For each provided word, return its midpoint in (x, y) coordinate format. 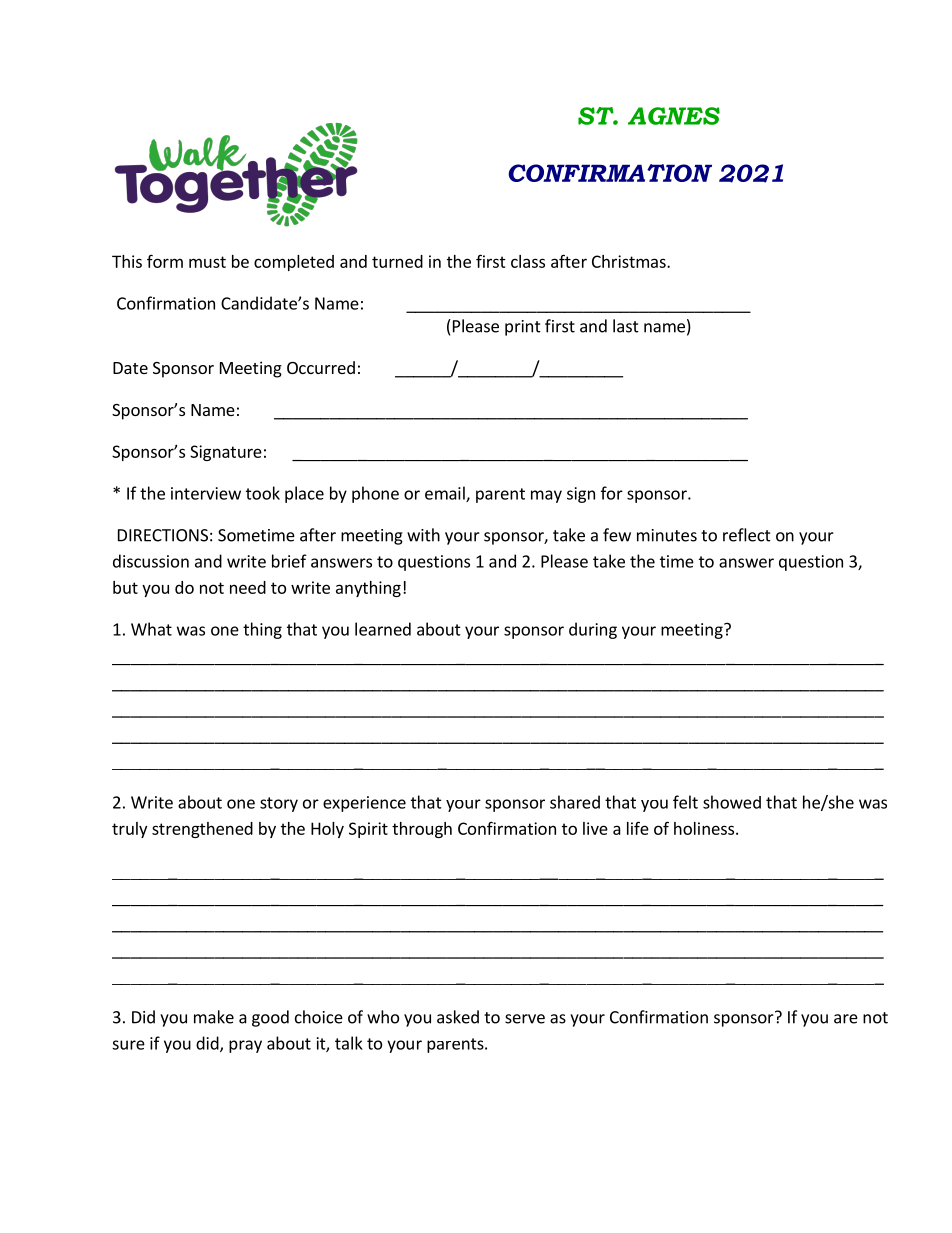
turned (397, 261)
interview (206, 493)
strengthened (202, 830)
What (151, 629)
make (214, 1017)
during (593, 630)
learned (383, 629)
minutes (667, 535)
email (446, 494)
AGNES (674, 116)
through (422, 830)
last (626, 326)
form (165, 261)
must (207, 262)
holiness (705, 828)
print (523, 328)
